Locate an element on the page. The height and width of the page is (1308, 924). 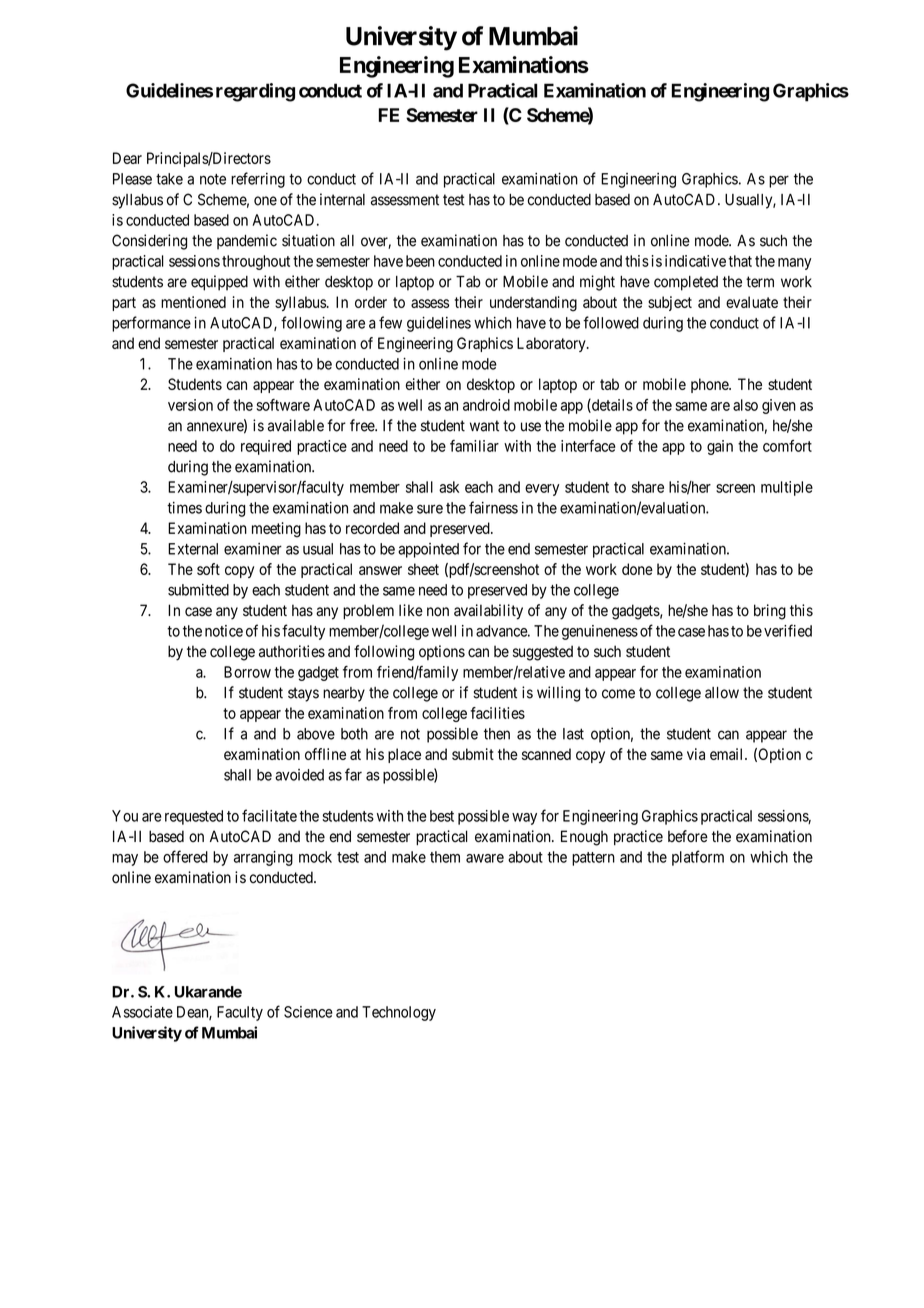
appointed is located at coordinates (428, 550).
